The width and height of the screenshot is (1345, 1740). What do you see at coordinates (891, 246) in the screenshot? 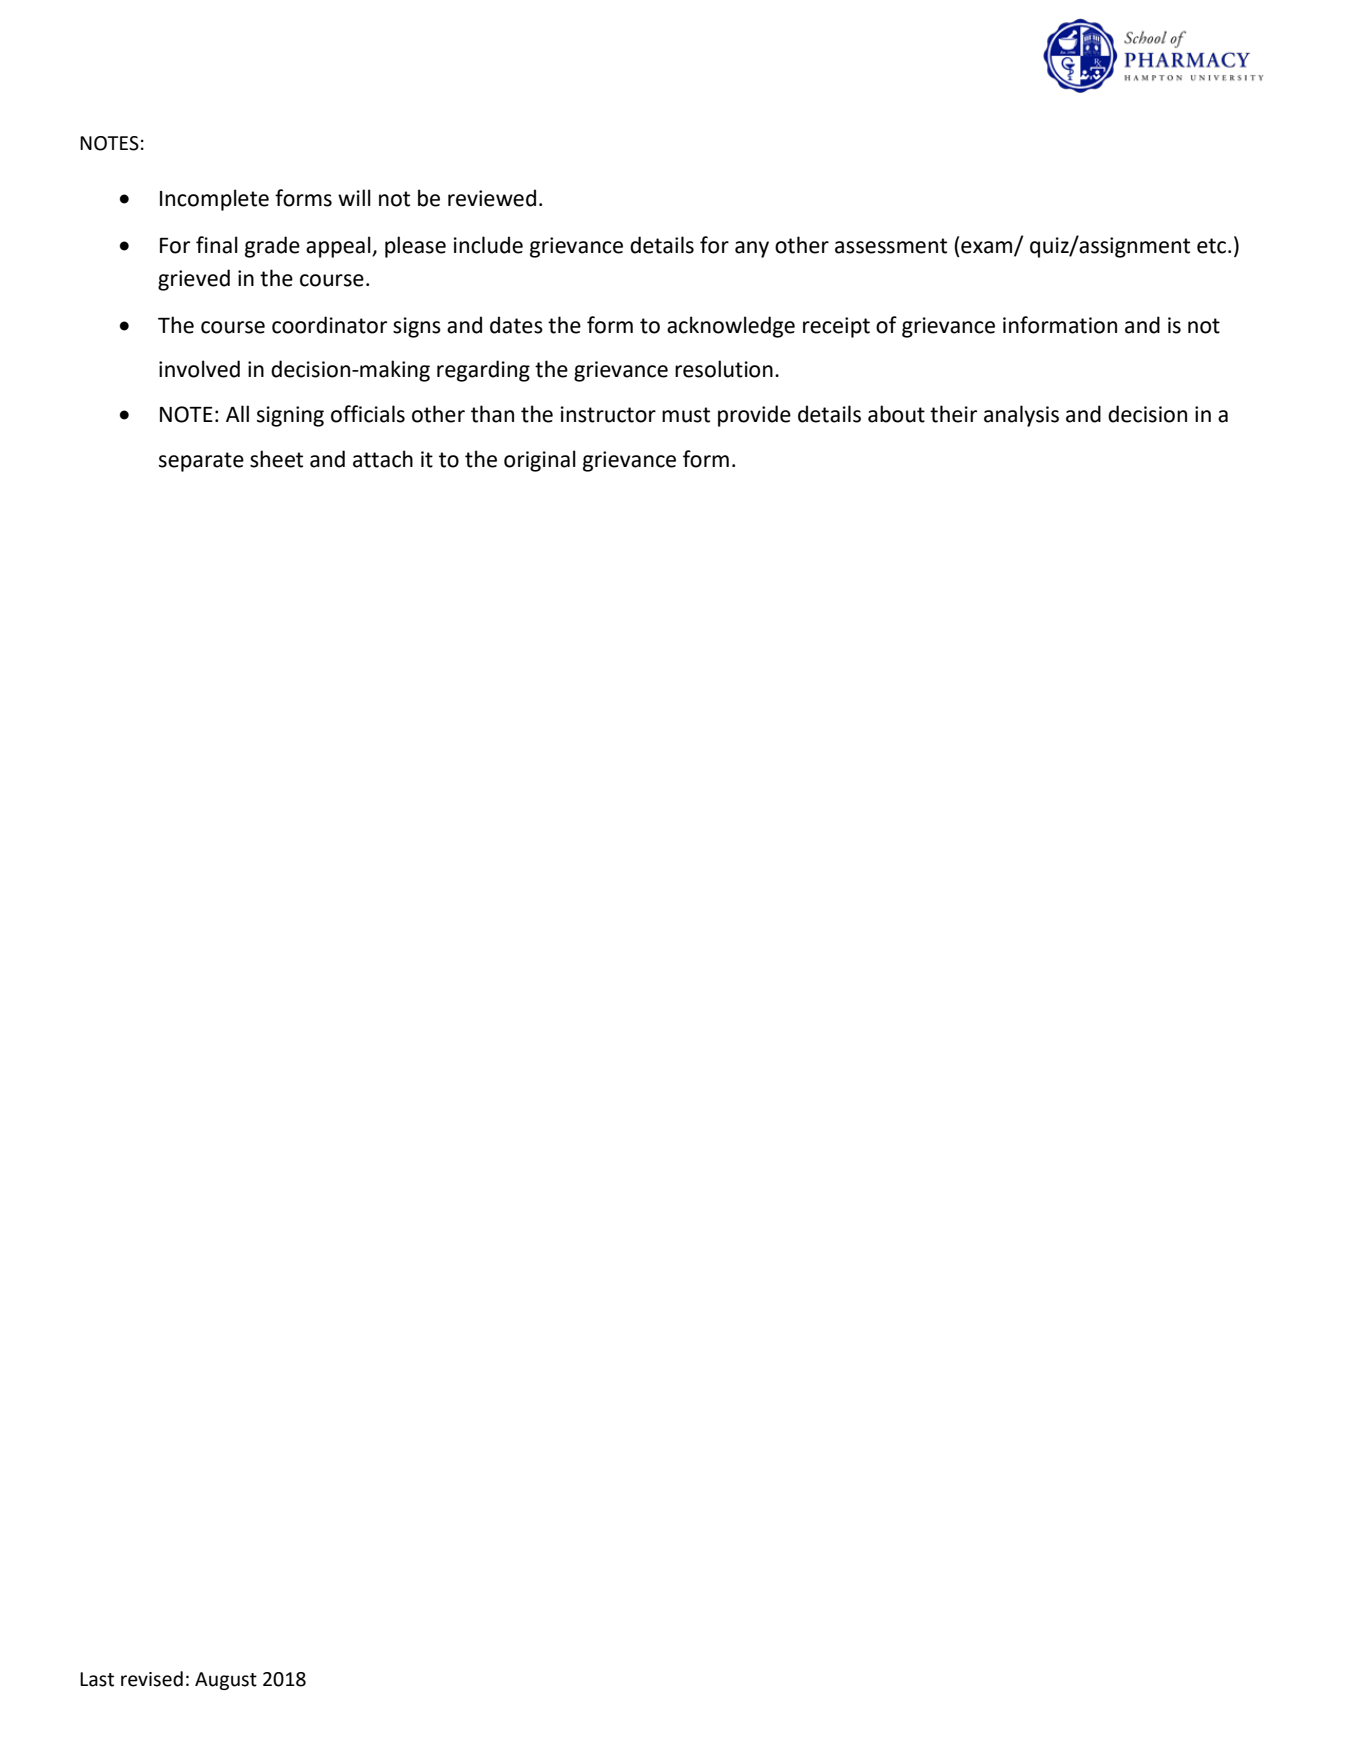
I see `assessment` at bounding box center [891, 246].
